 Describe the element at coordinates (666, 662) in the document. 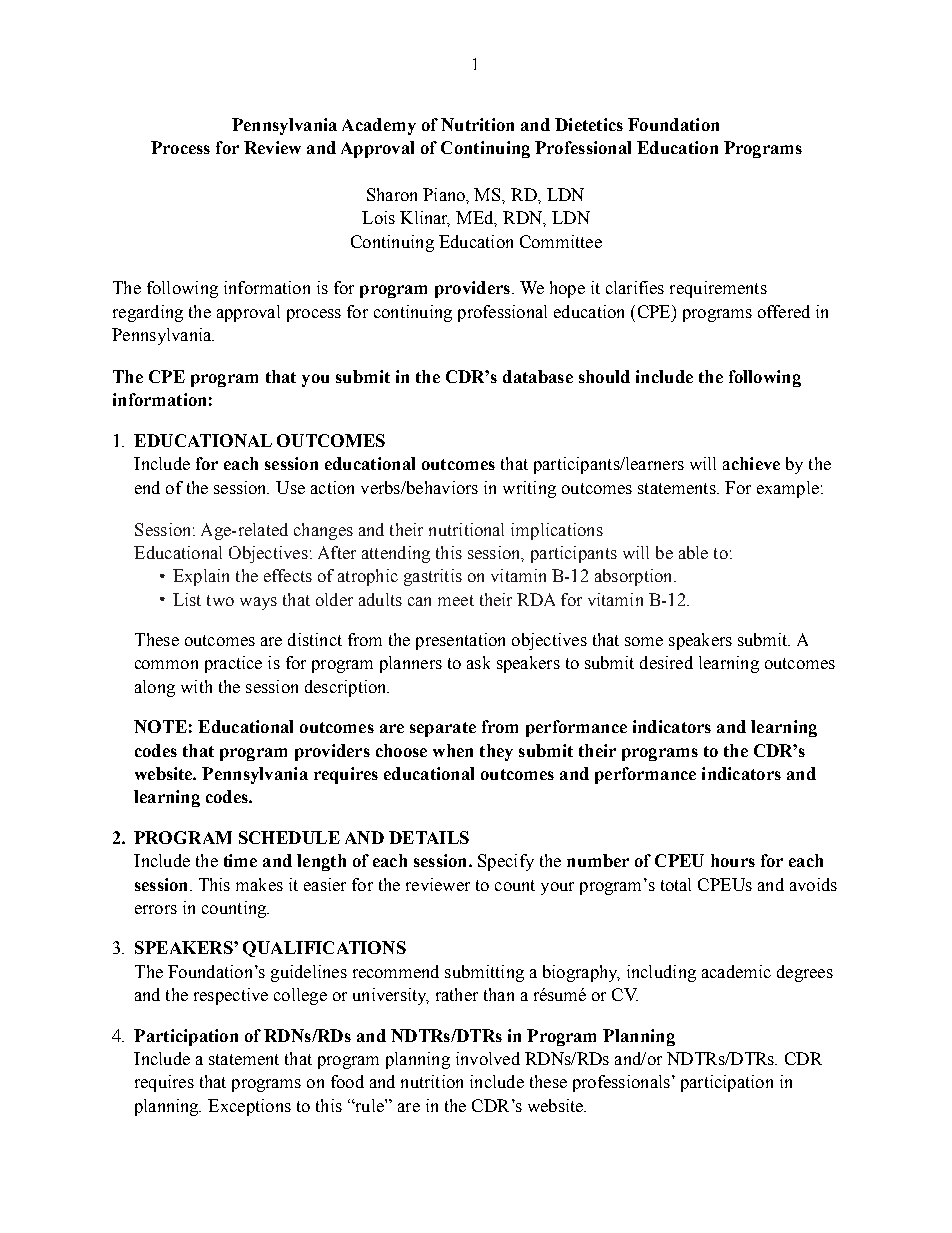

I see `desired` at that location.
